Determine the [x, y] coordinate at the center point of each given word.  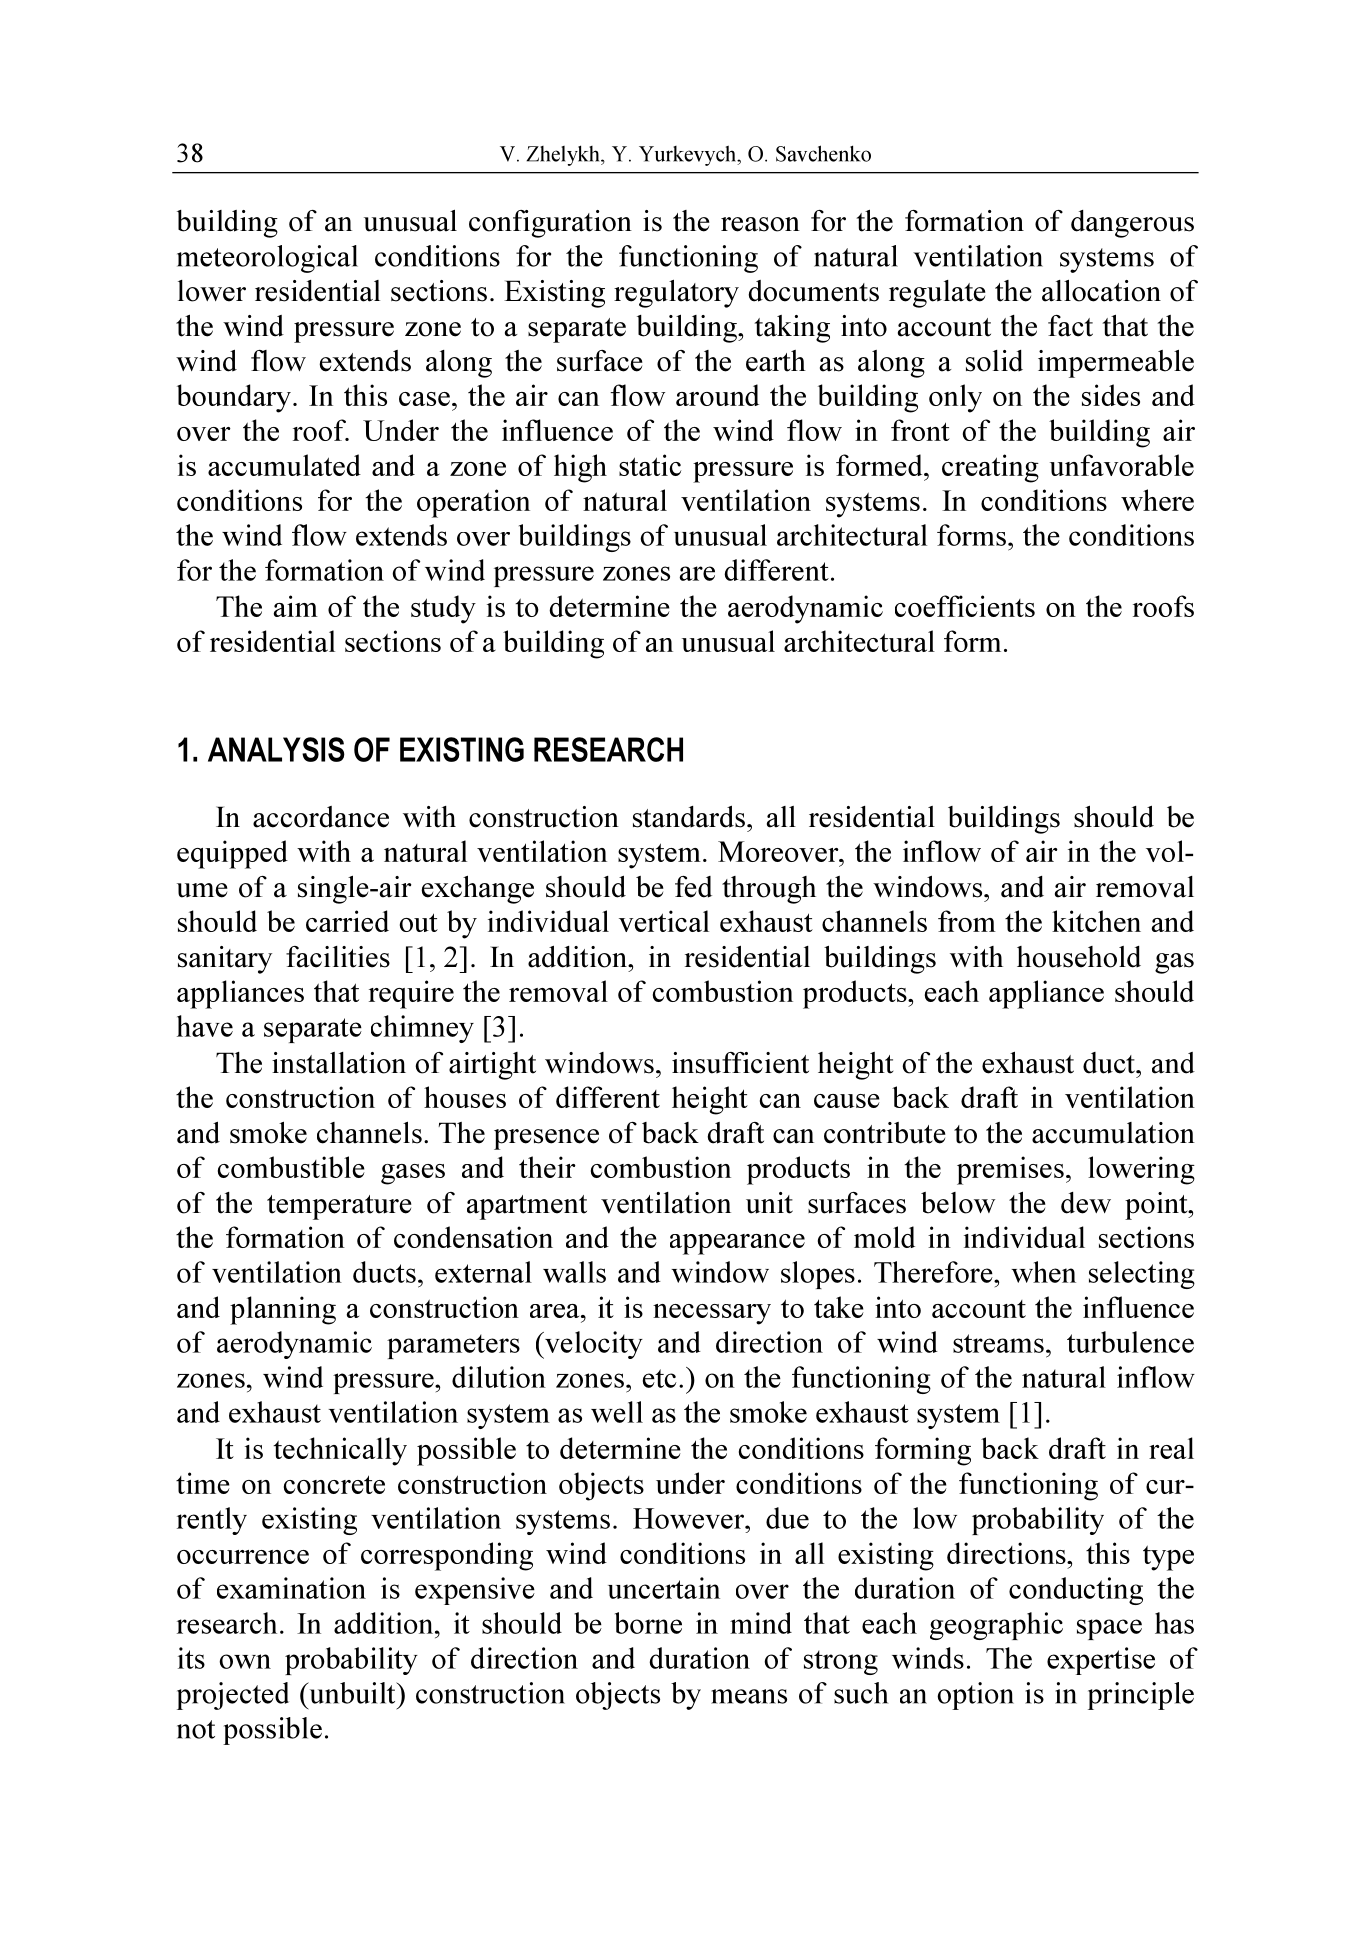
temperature [339, 1207]
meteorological [267, 259]
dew [1086, 1203]
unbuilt [352, 1693]
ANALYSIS [276, 749]
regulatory [676, 293]
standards [689, 817]
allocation [1101, 290]
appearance [737, 1244]
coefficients [965, 606]
